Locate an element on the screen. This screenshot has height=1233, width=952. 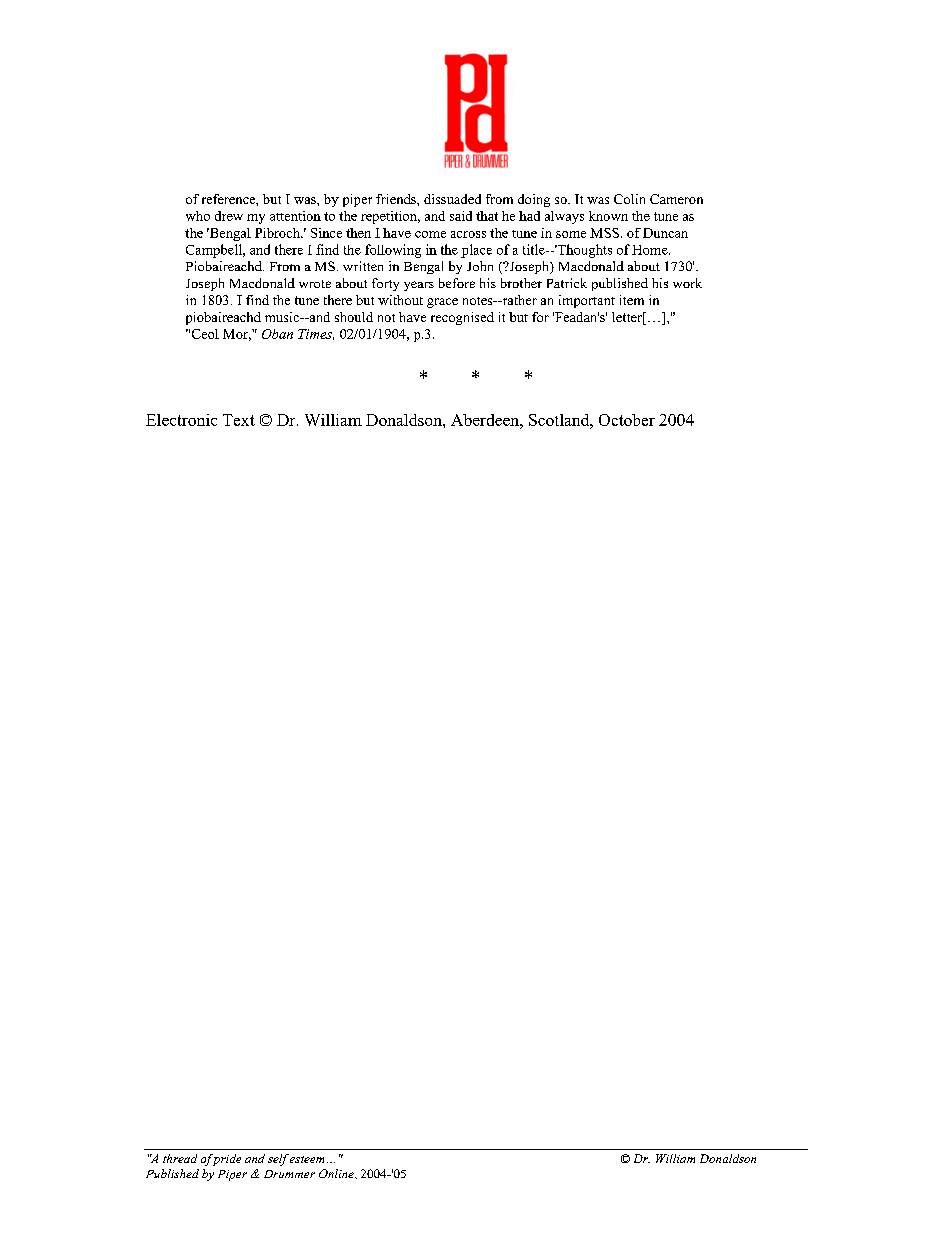
known is located at coordinates (608, 216).
